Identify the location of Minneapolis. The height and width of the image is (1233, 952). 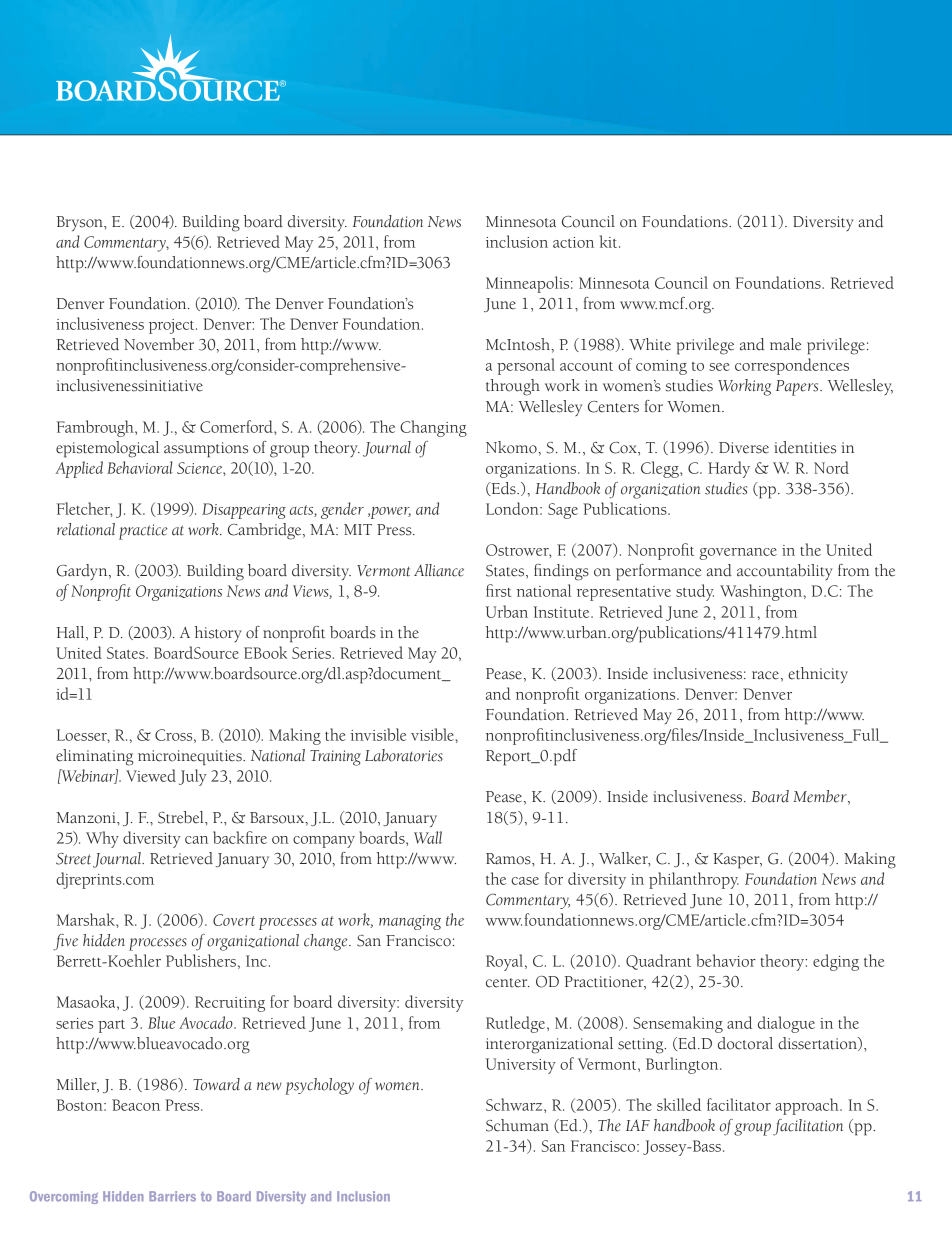
(529, 284).
